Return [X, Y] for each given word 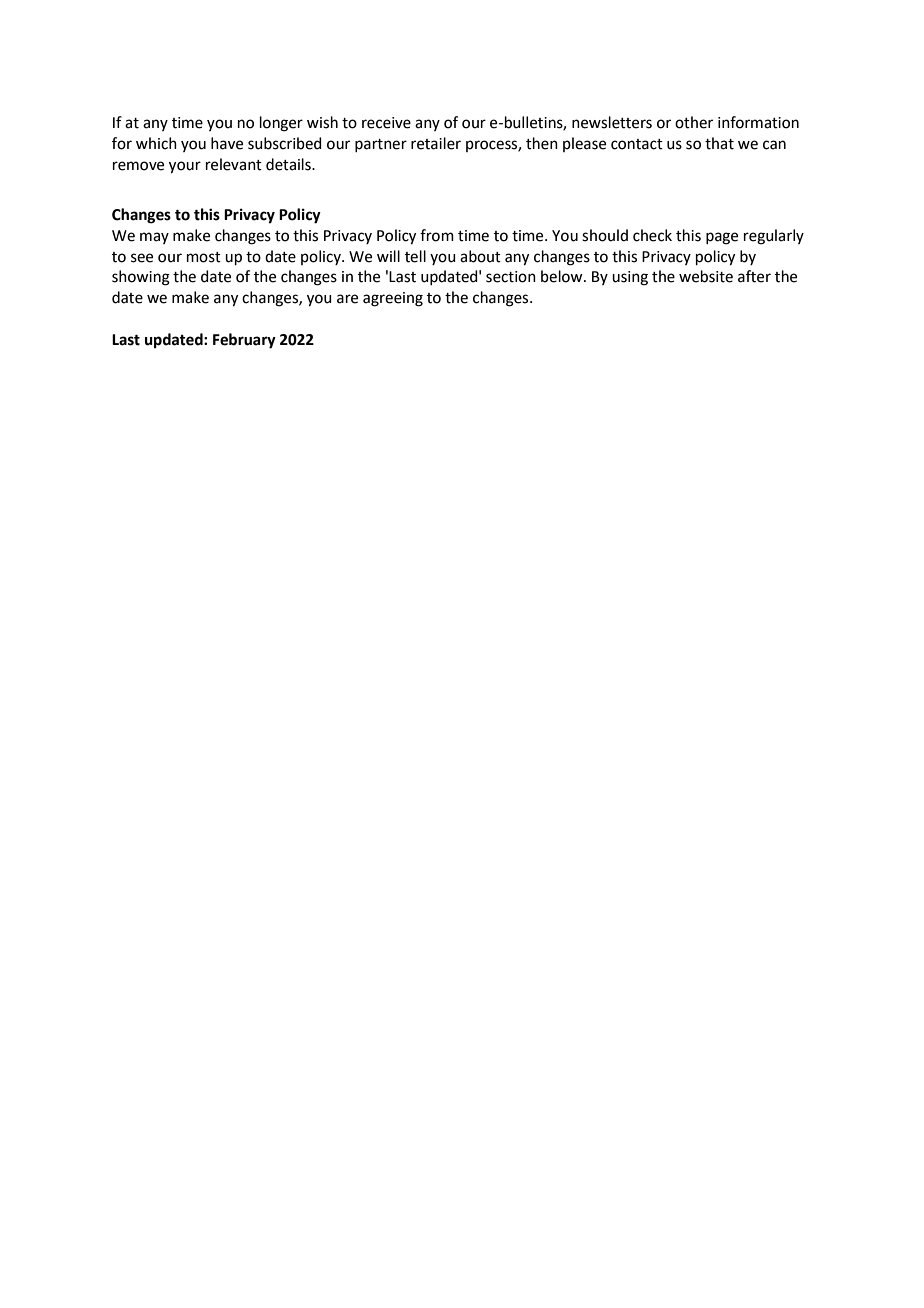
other [694, 122]
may [154, 238]
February [244, 341]
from [437, 235]
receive [386, 123]
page [722, 238]
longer [281, 124]
